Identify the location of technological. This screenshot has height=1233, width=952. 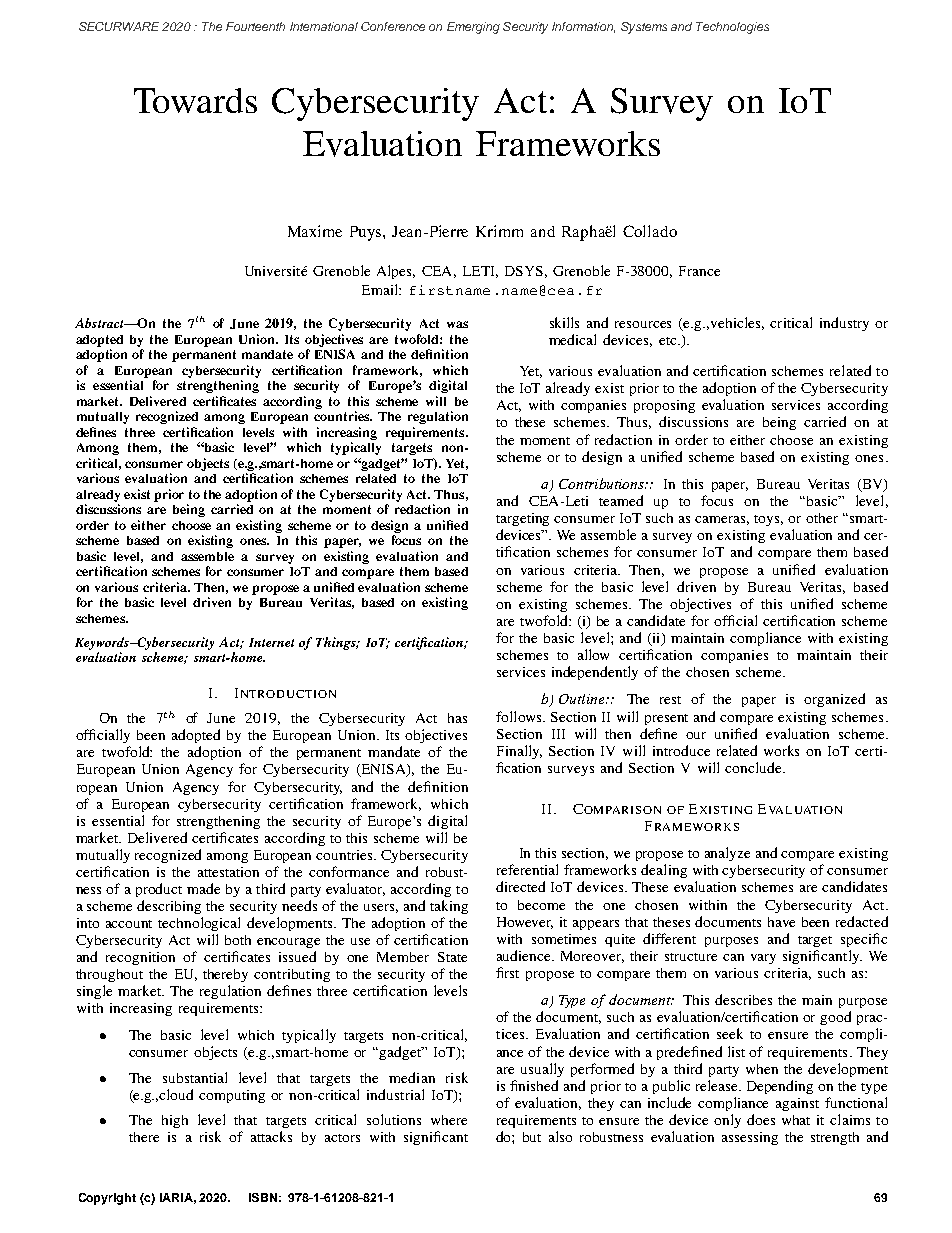
(199, 924).
